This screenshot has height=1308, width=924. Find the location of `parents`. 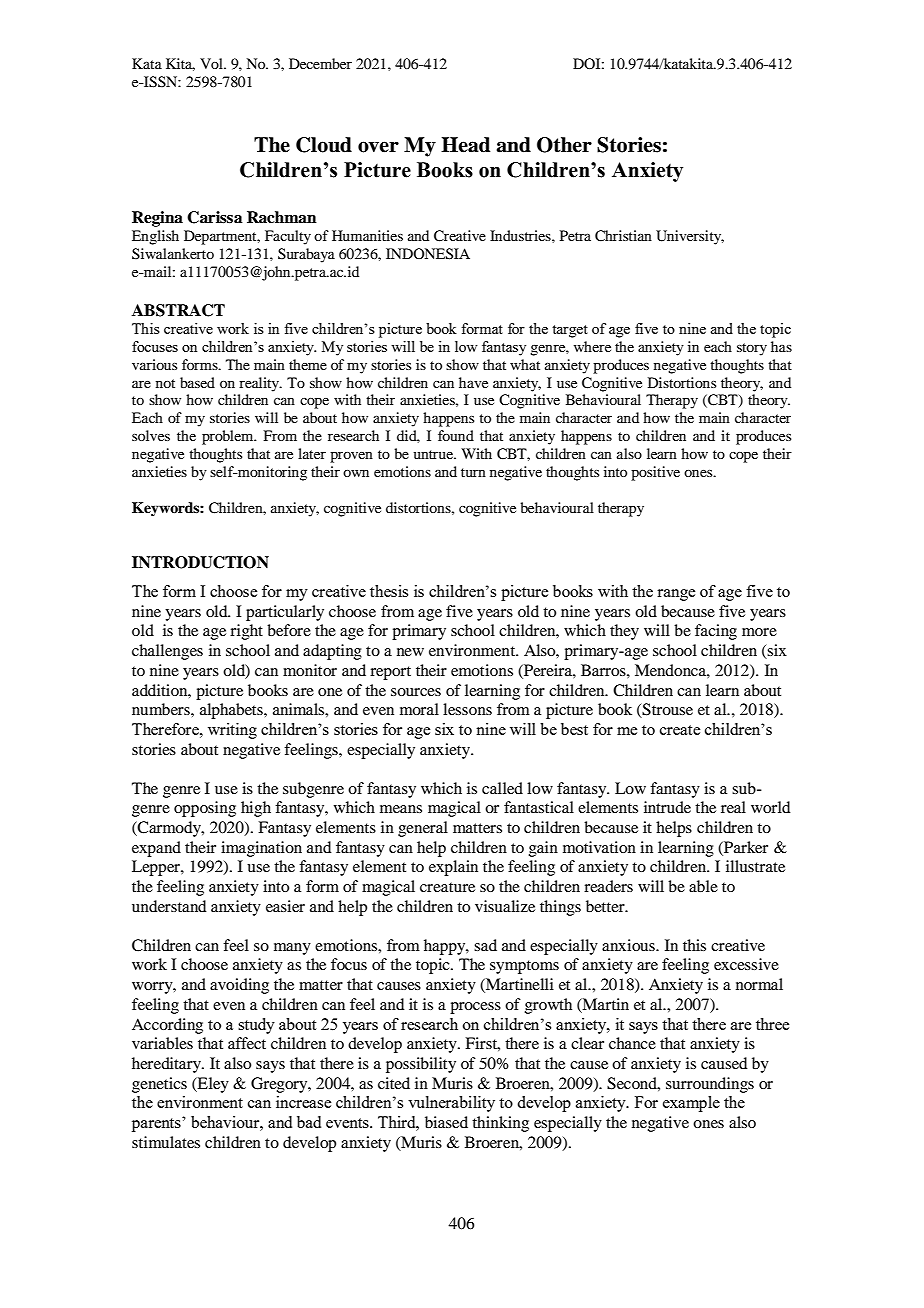

parents is located at coordinates (157, 1124).
